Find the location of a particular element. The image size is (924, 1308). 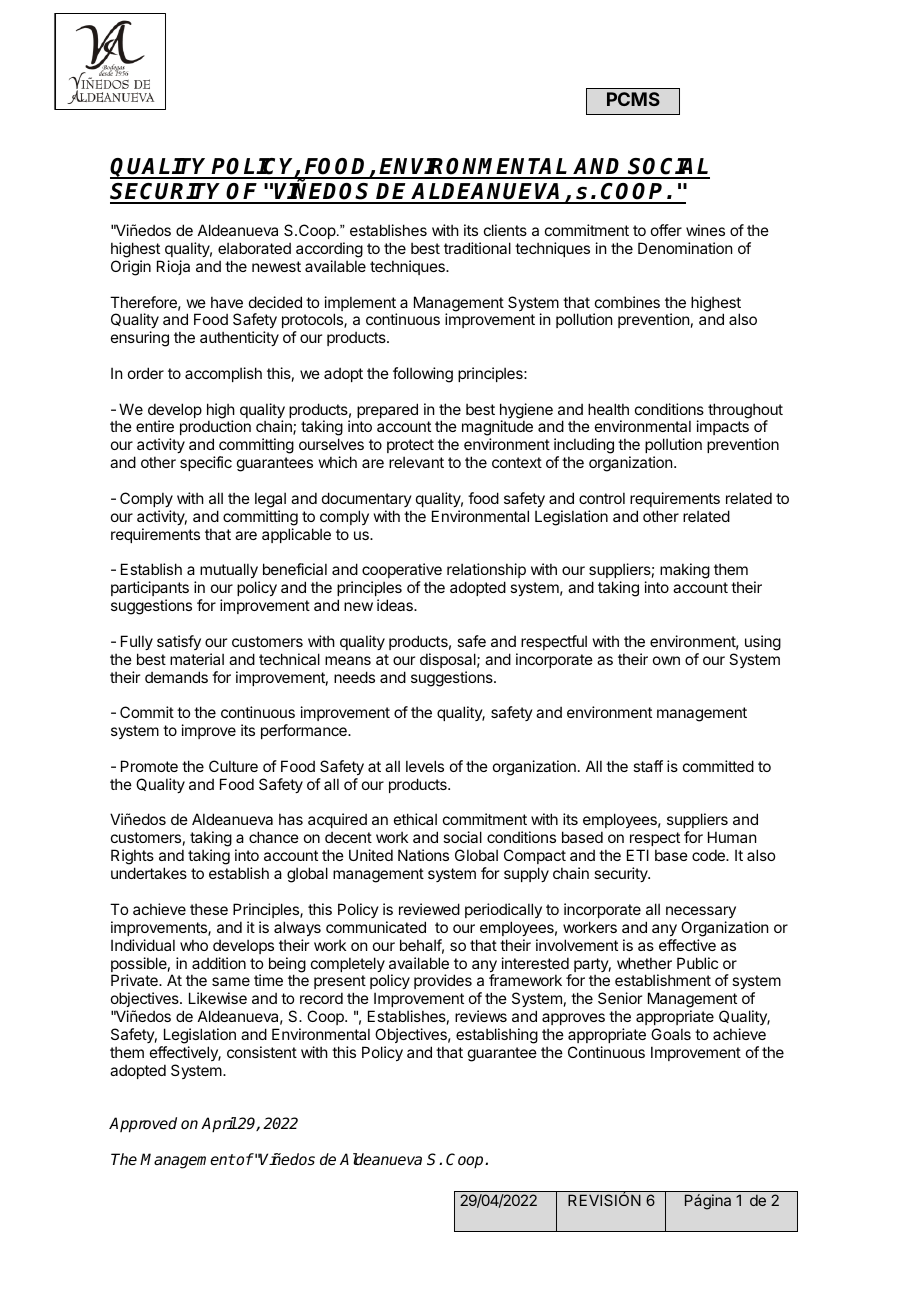

relationship is located at coordinates (486, 572).
